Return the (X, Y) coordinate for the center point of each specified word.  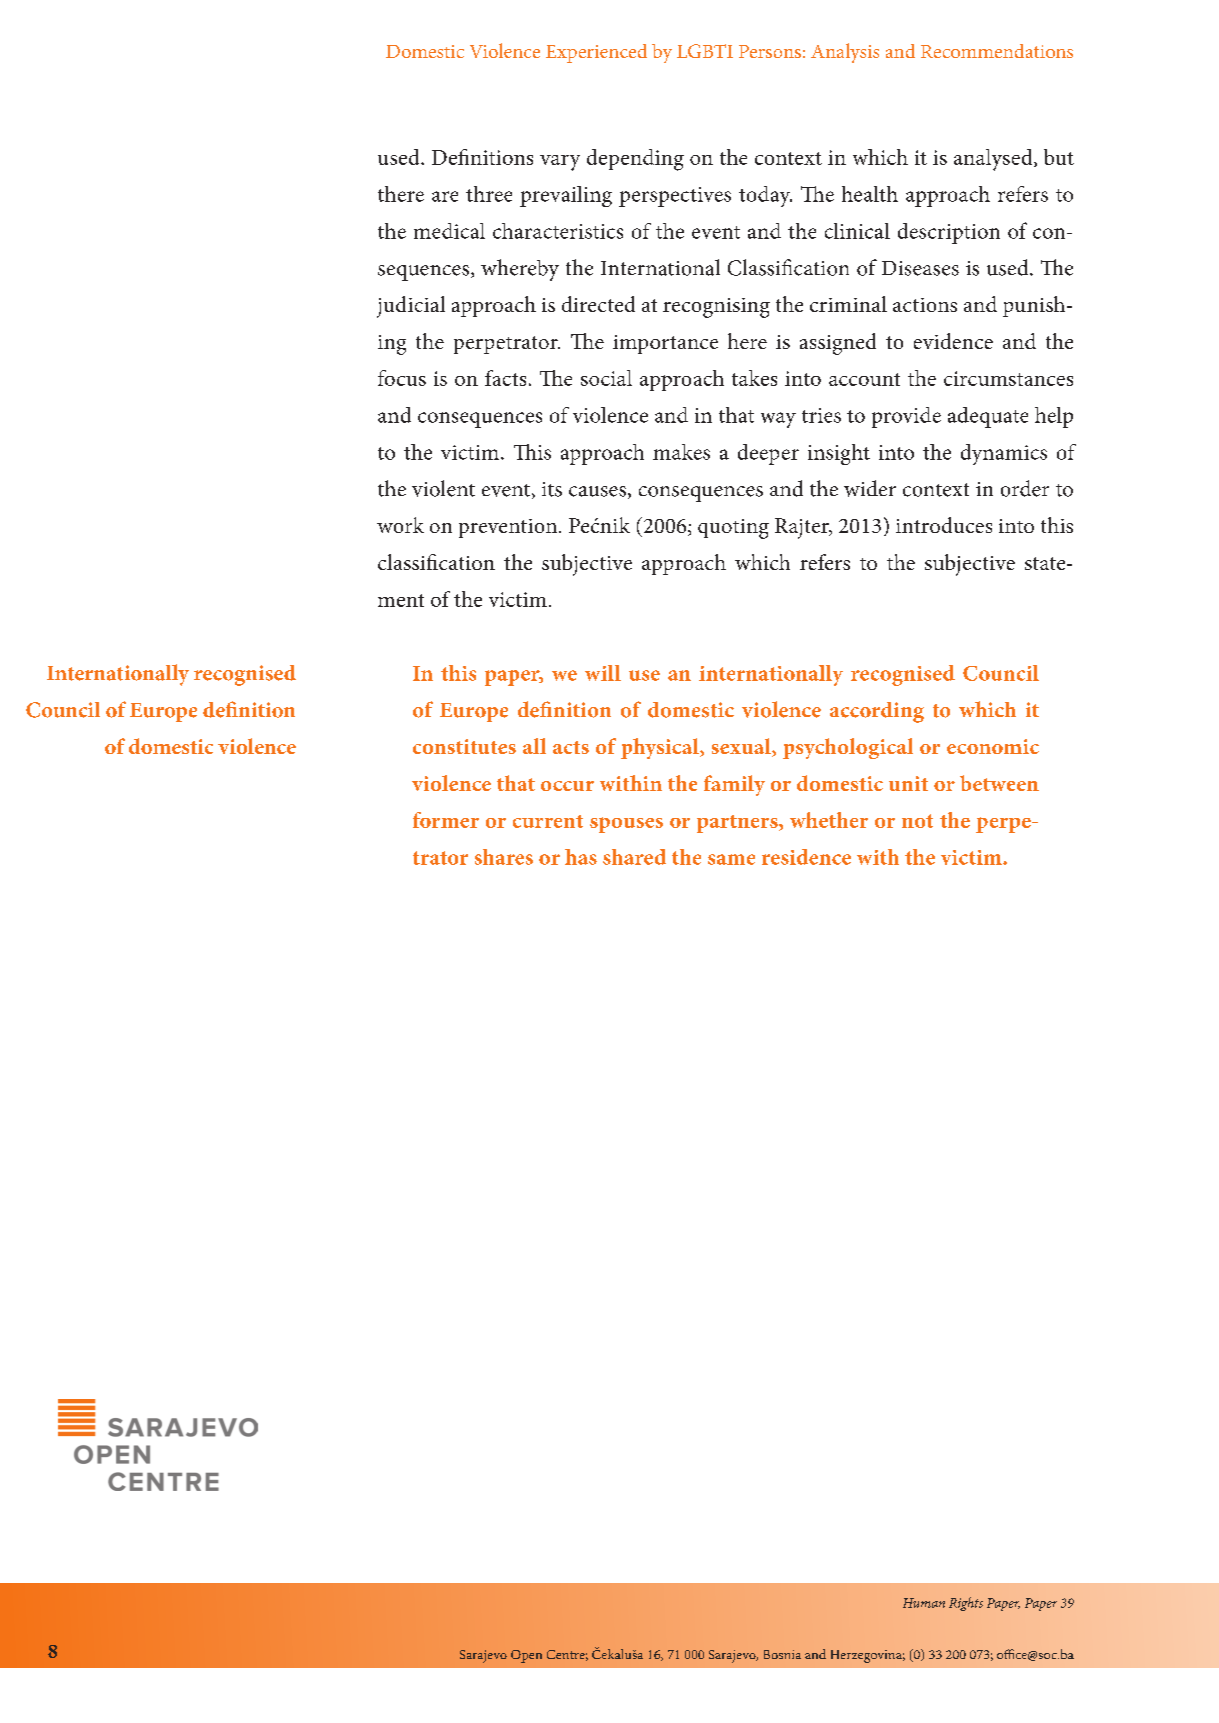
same (731, 859)
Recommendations (997, 51)
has (581, 857)
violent (443, 488)
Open (526, 1656)
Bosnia (782, 1654)
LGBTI (705, 51)
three (489, 194)
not (917, 821)
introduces (944, 525)
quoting (733, 529)
